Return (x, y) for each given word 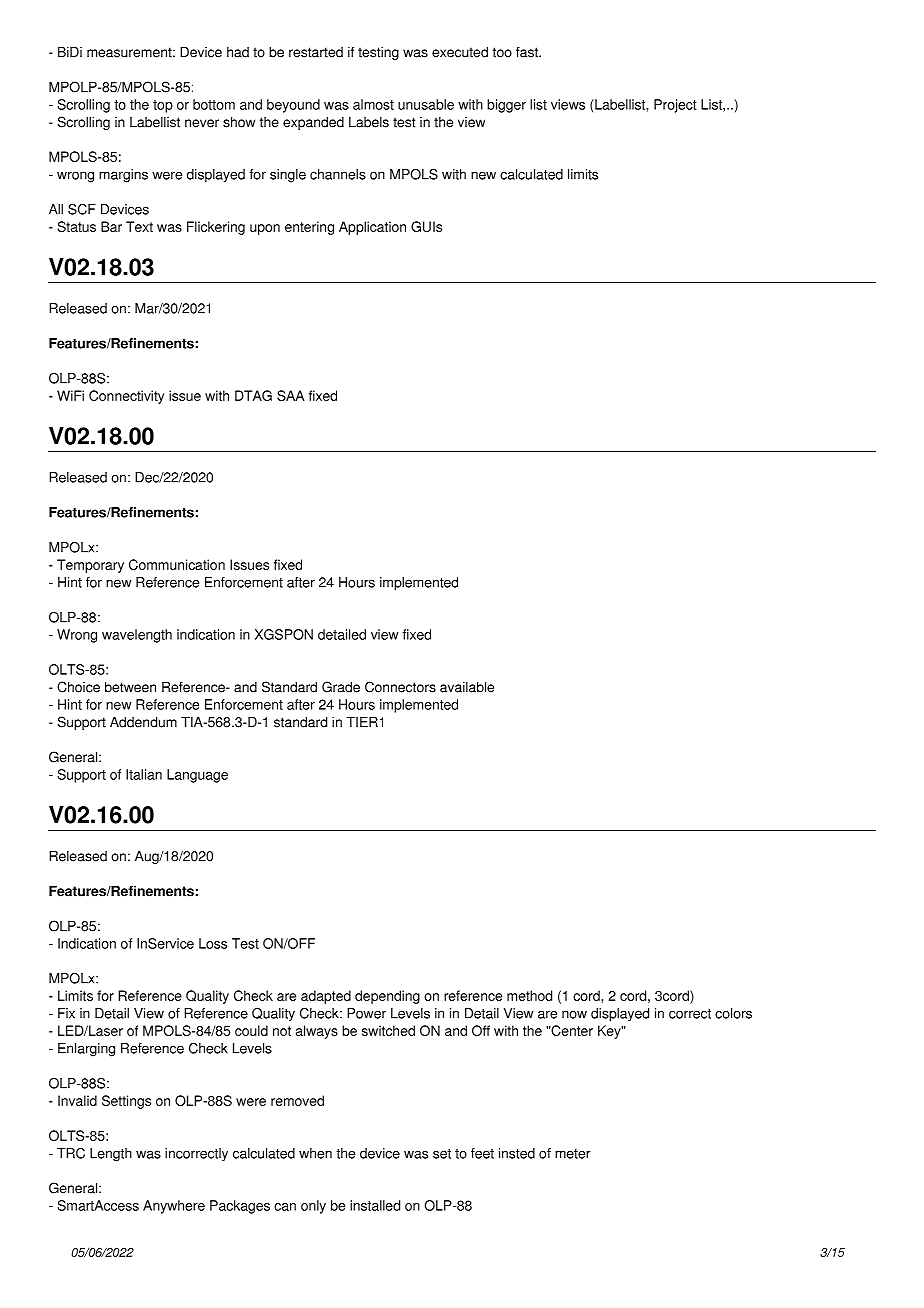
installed (375, 1205)
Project (675, 106)
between (130, 687)
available (467, 687)
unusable (426, 104)
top (163, 106)
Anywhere (174, 1207)
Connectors (400, 687)
